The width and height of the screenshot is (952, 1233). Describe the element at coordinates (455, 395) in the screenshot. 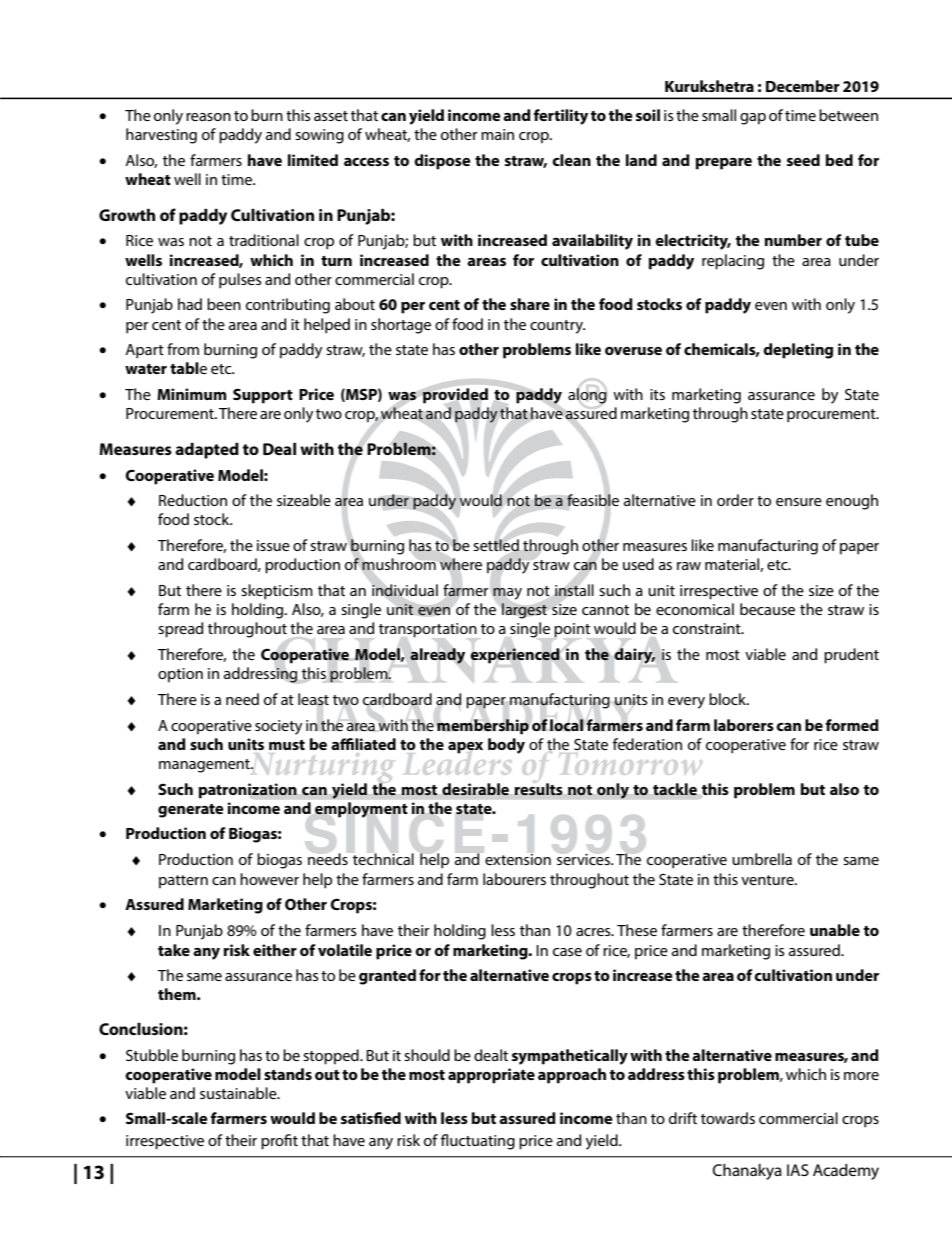

I see `provided` at that location.
